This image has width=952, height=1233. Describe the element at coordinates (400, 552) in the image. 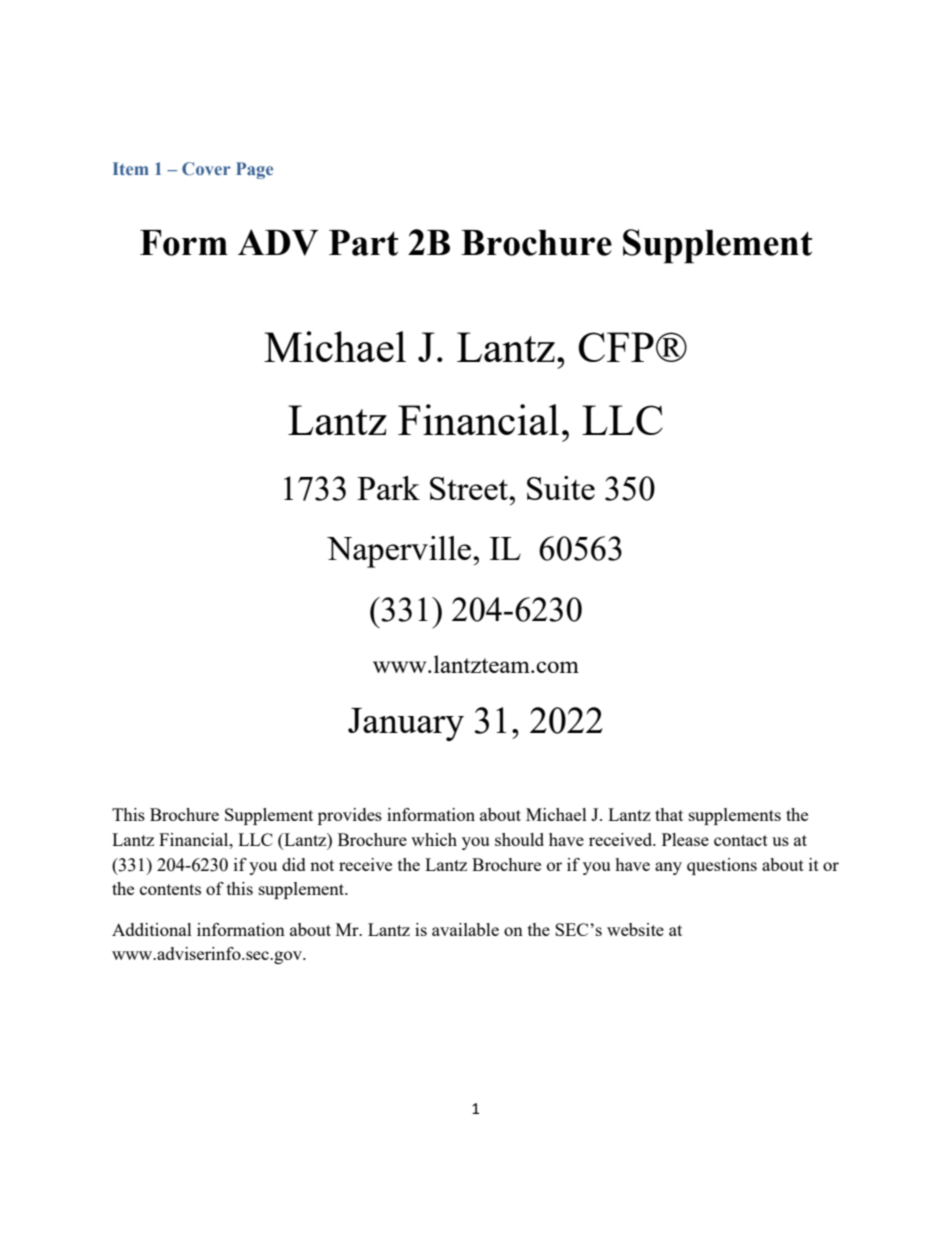

I see `Naperville` at that location.
